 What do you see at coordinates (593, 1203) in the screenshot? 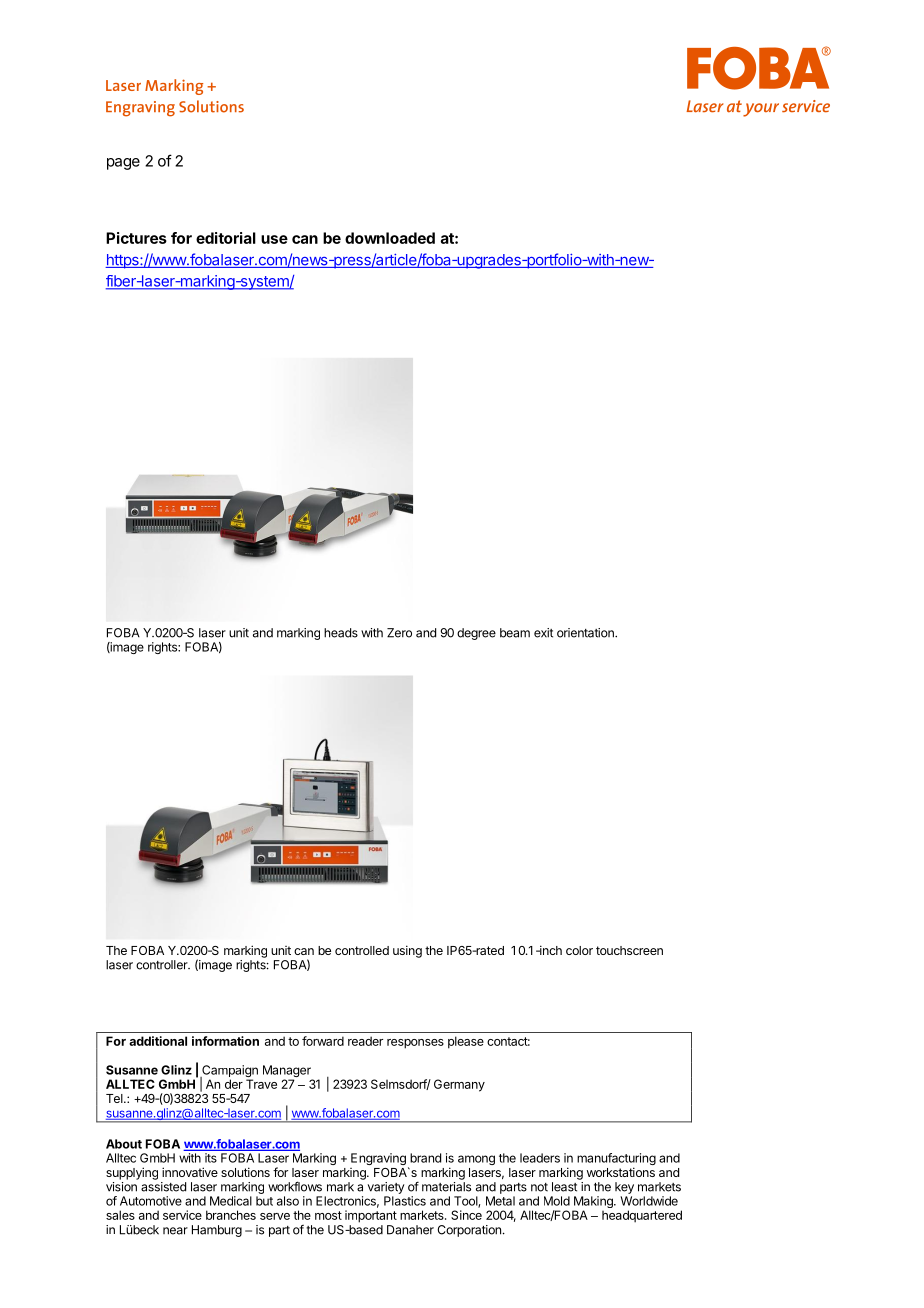
I see `Making` at bounding box center [593, 1203].
